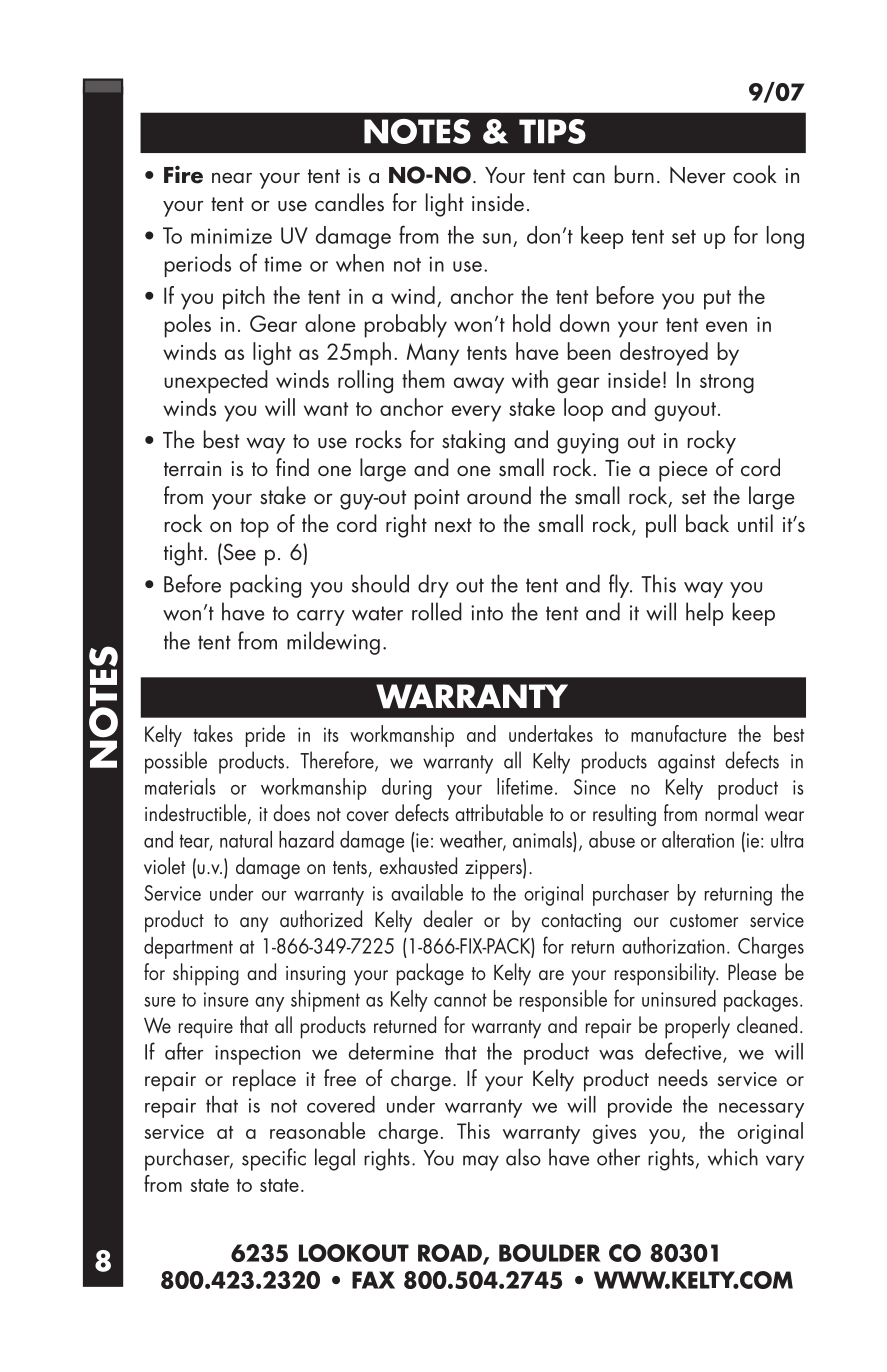 The image size is (887, 1372). I want to click on specific, so click(274, 1159).
